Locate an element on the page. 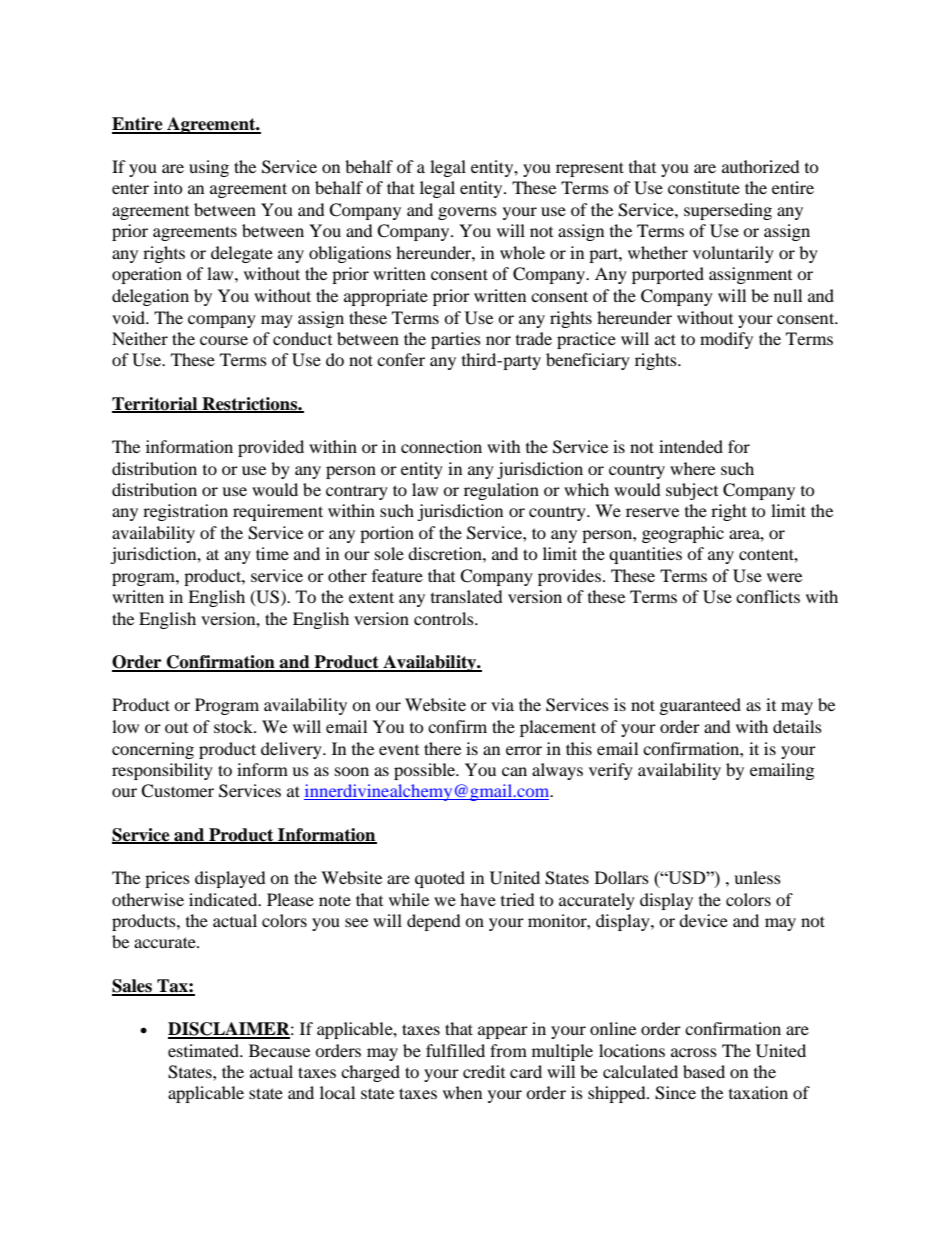  guaranteed is located at coordinates (700, 706).
